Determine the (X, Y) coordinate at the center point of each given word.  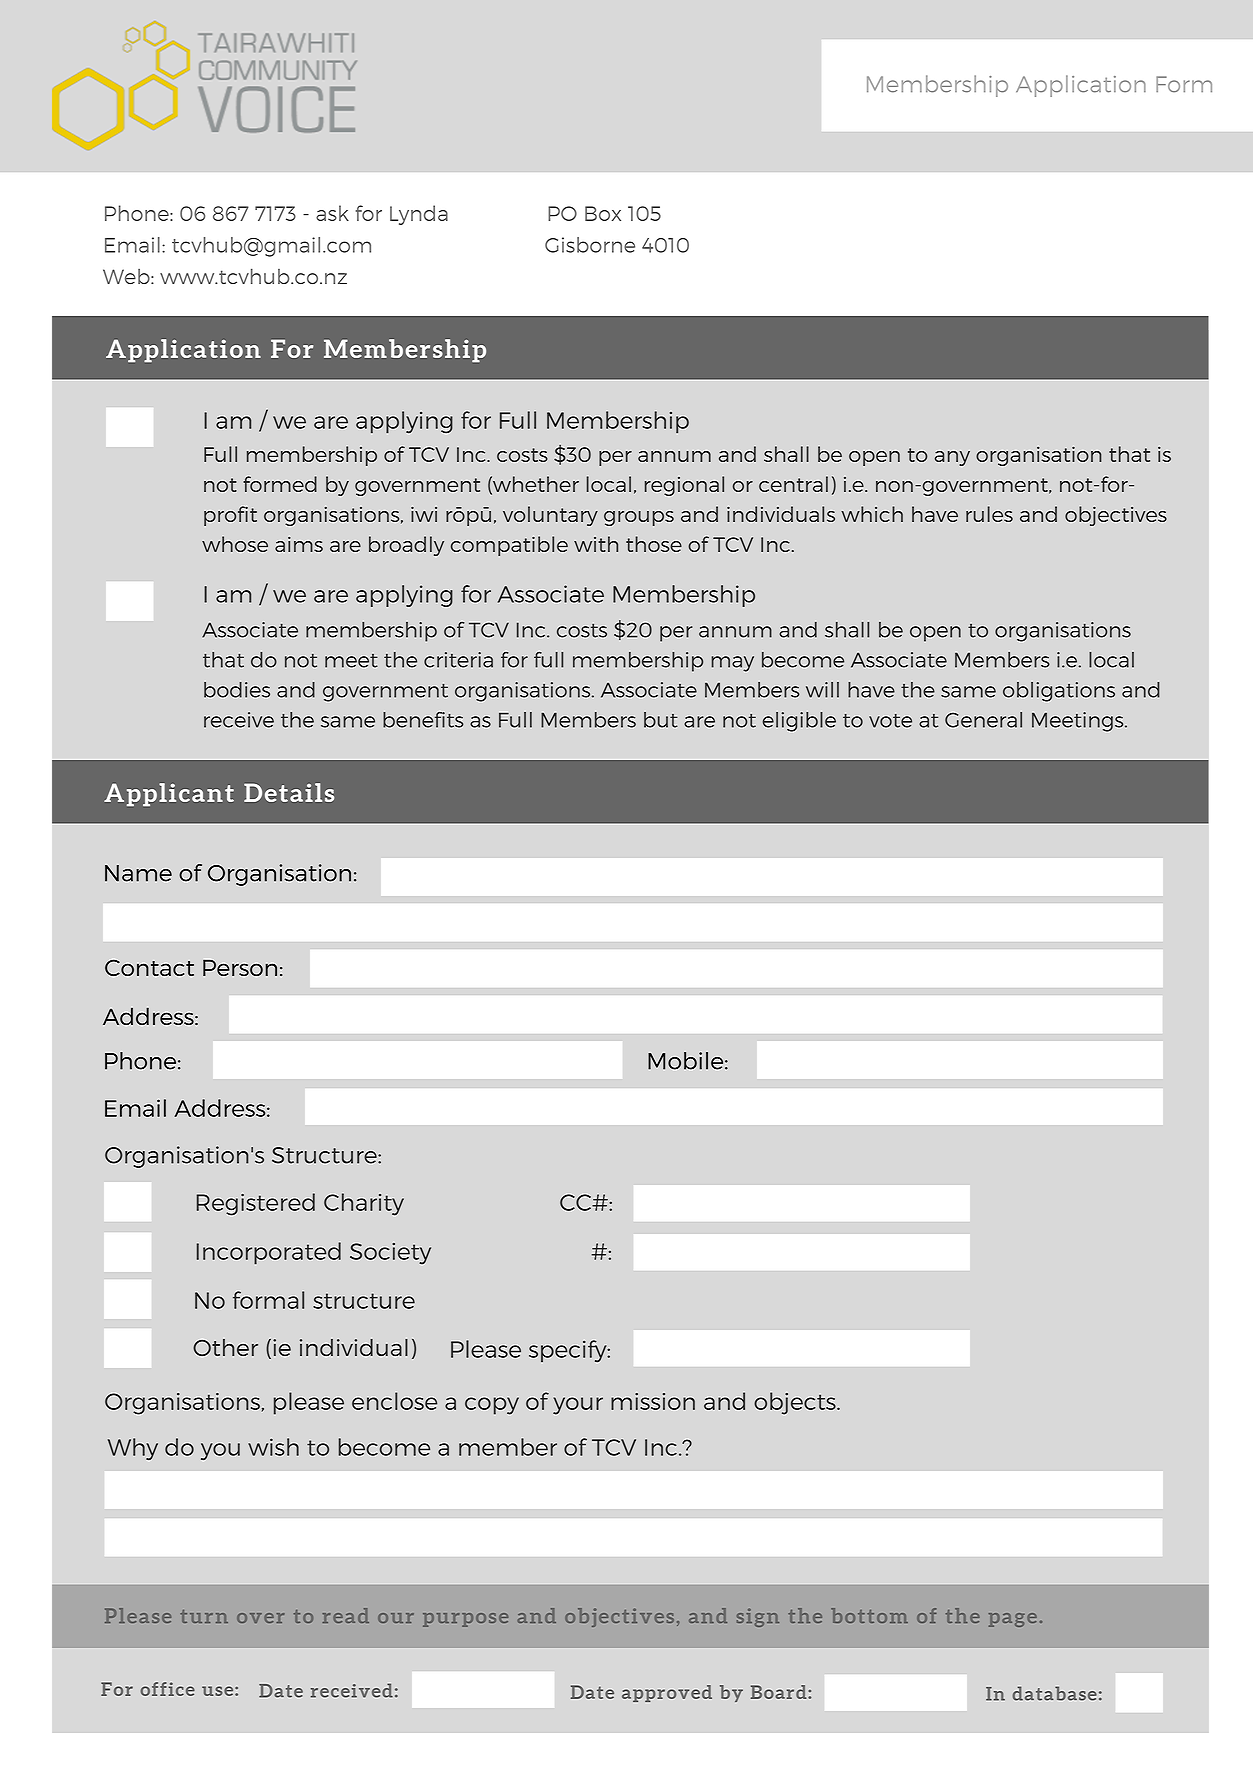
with (596, 544)
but (661, 720)
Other (225, 1347)
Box (603, 213)
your (578, 1406)
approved (667, 1693)
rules (989, 514)
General (983, 720)
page (1013, 1620)
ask (332, 213)
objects (796, 1403)
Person (240, 967)
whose (235, 544)
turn (204, 1616)
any (952, 458)
